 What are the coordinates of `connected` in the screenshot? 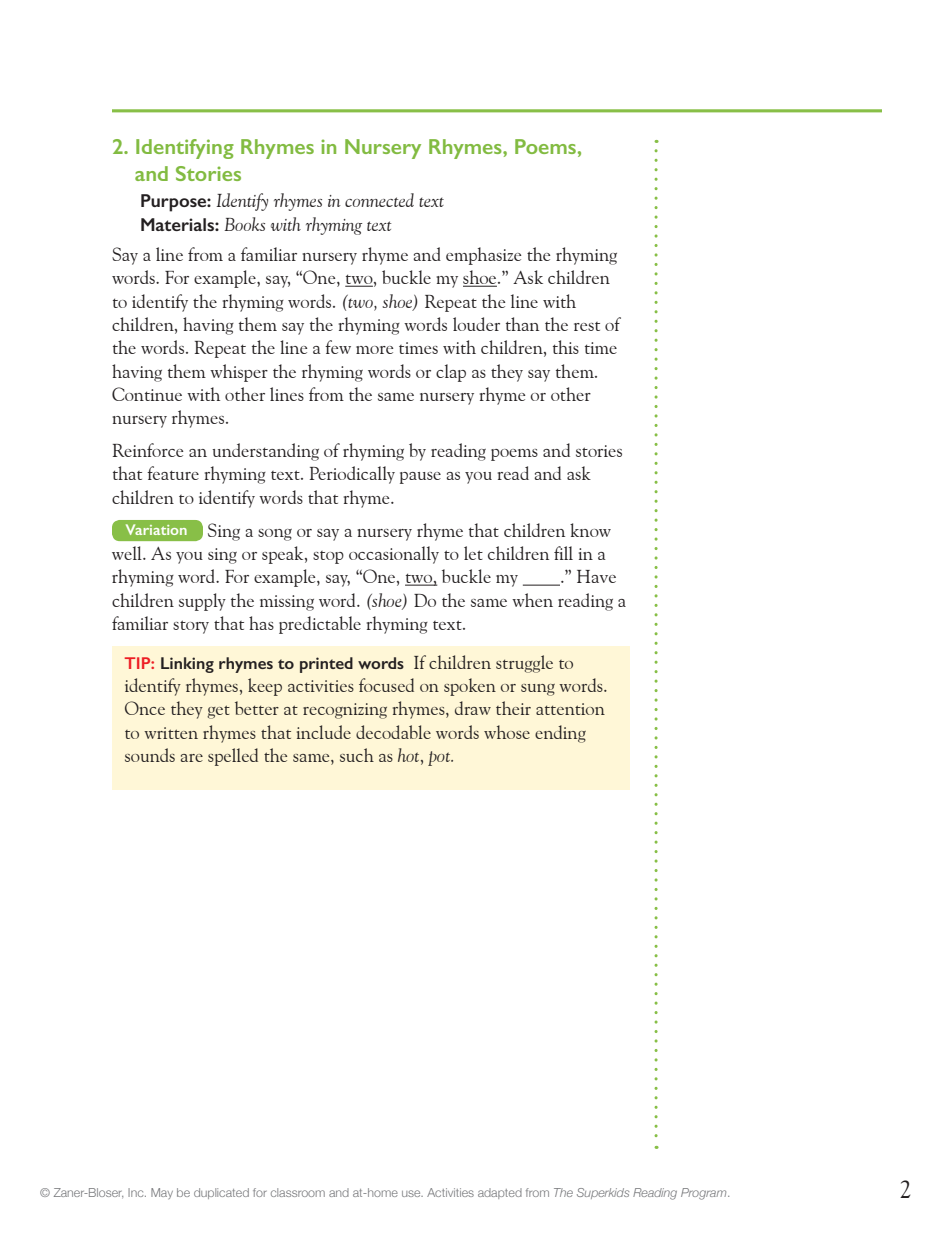 It's located at (379, 200).
